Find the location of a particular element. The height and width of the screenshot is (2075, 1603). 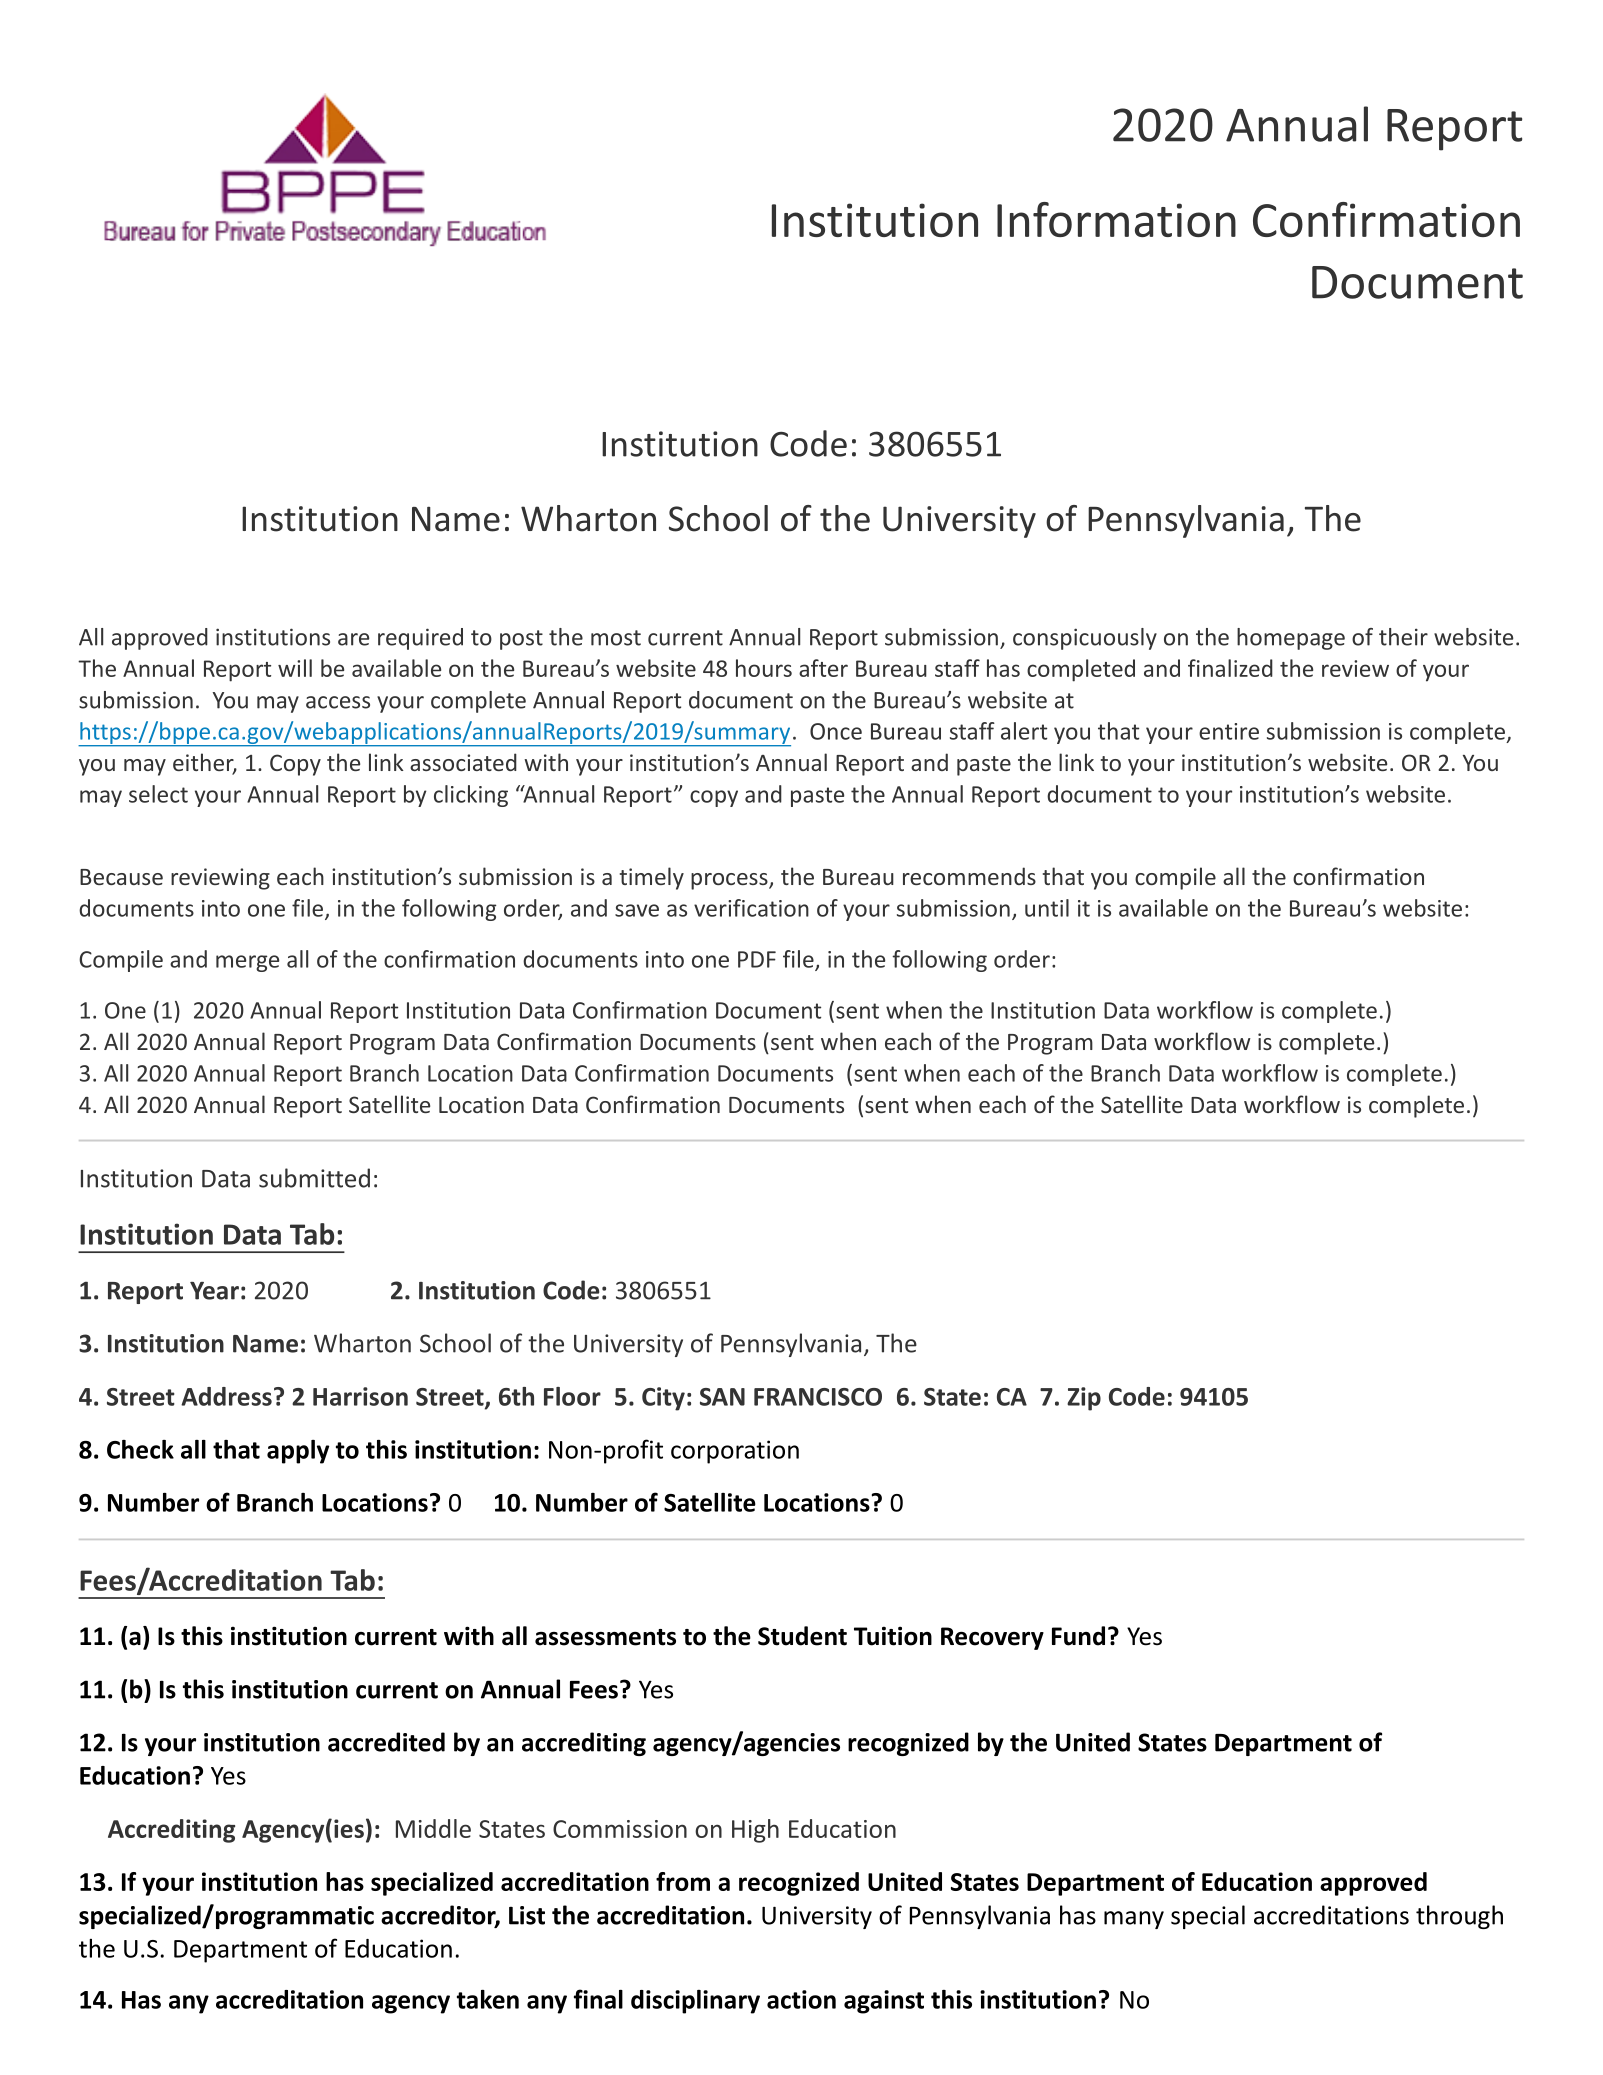

PDF is located at coordinates (757, 959).
